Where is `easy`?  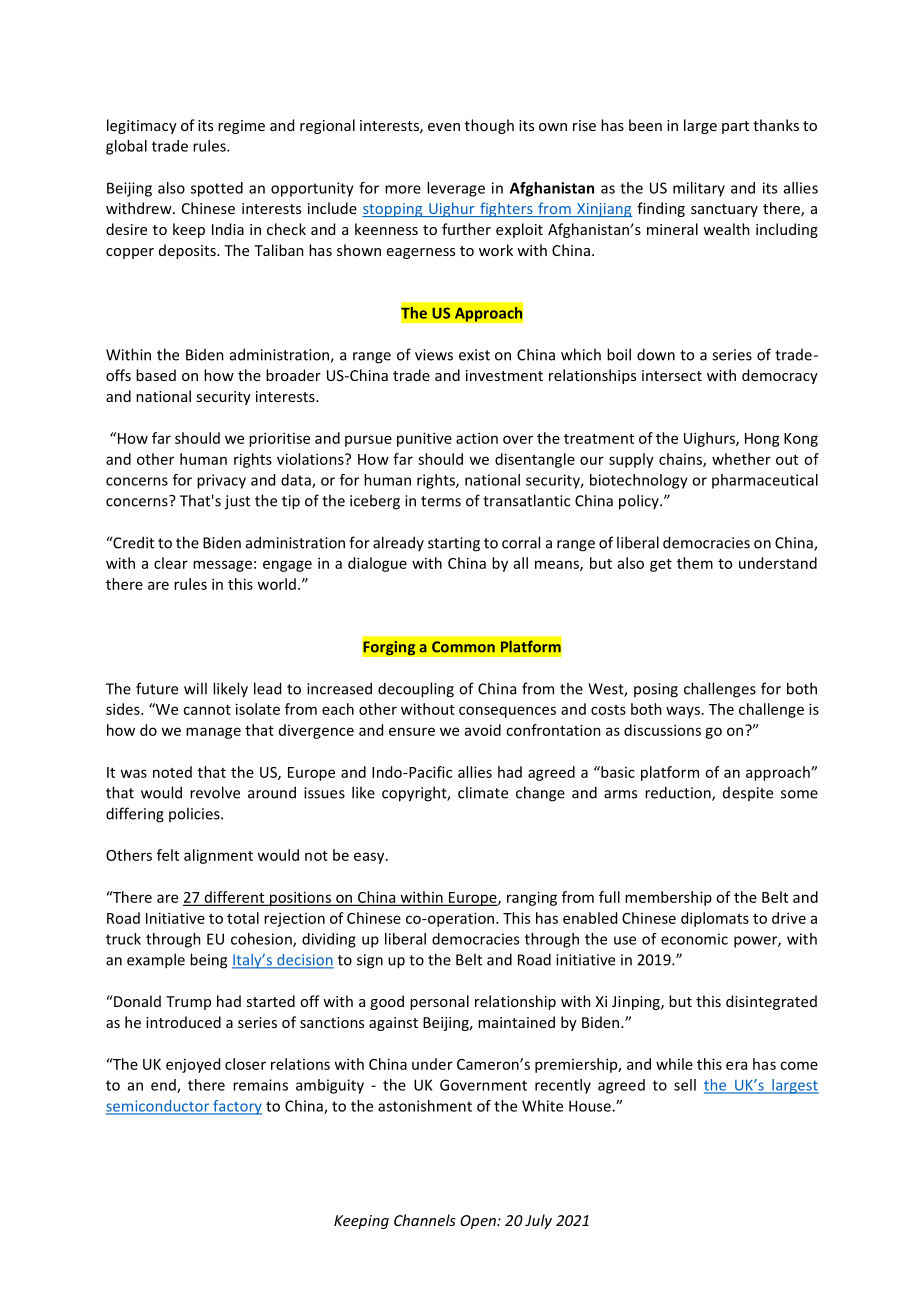 easy is located at coordinates (370, 858).
